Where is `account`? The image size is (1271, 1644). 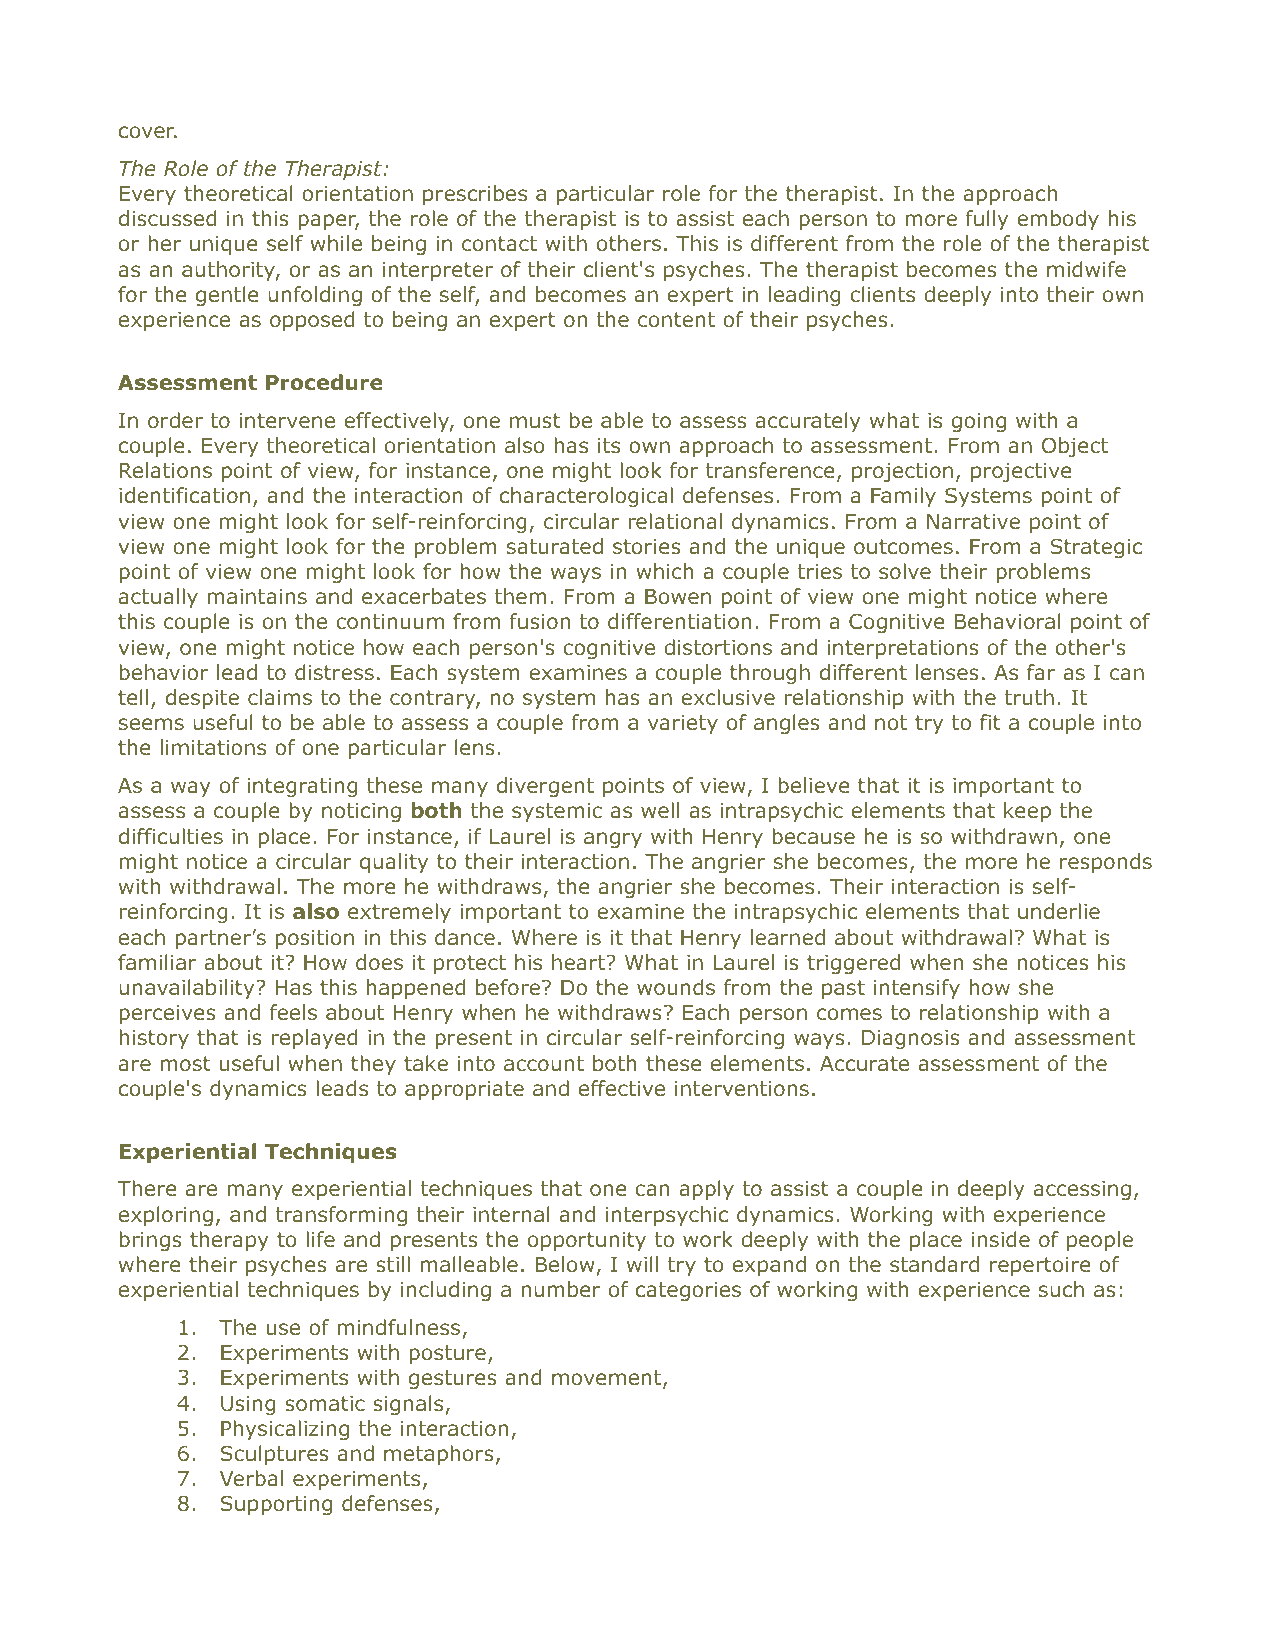 account is located at coordinates (544, 1064).
